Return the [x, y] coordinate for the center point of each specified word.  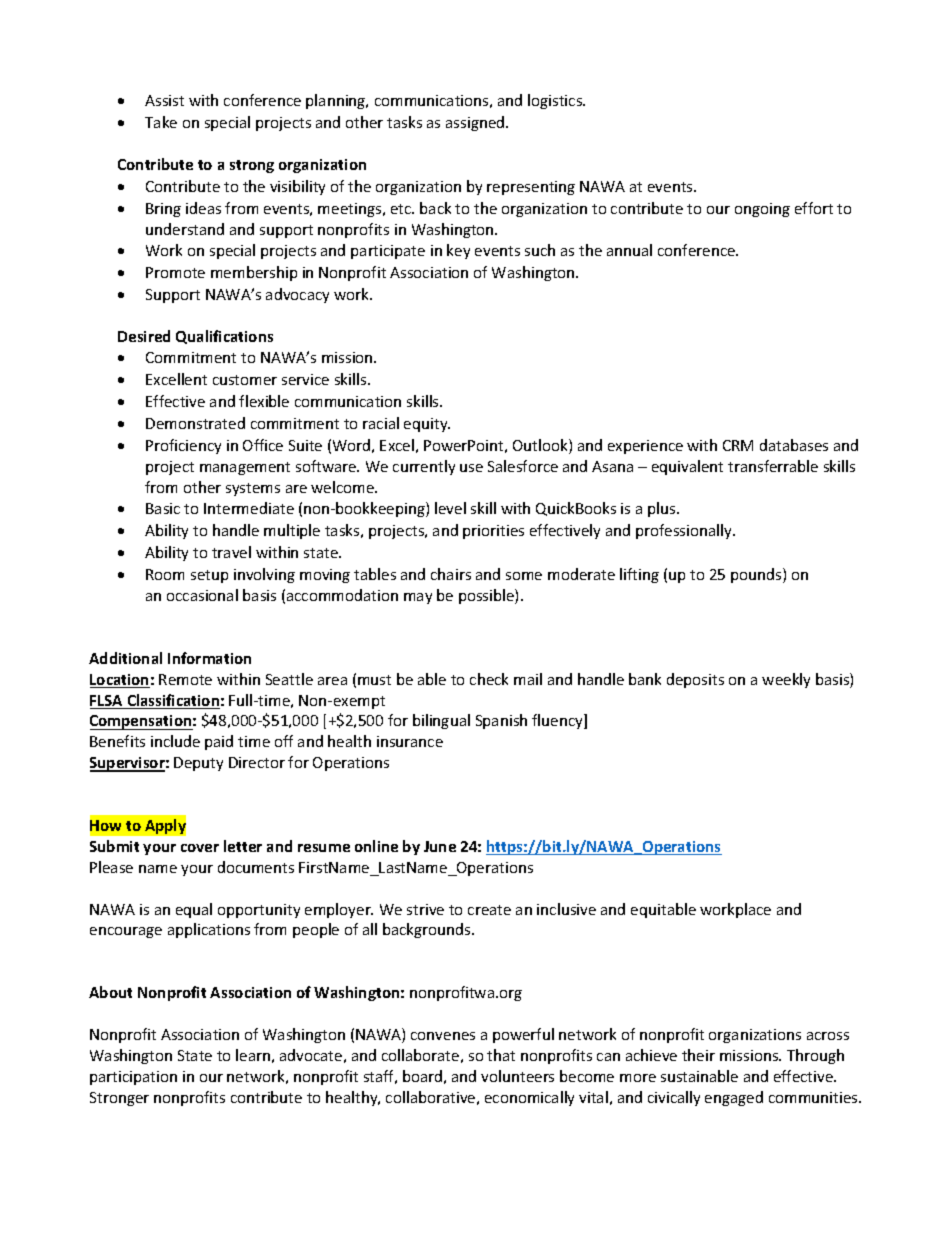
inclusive [566, 909]
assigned [476, 123]
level [450, 508]
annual [629, 250]
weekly [786, 680]
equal [194, 910]
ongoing [762, 210]
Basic [163, 508]
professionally [685, 531]
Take [161, 122]
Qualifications [224, 337]
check [489, 679]
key [458, 251]
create [489, 910]
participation [133, 1078]
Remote [185, 679]
